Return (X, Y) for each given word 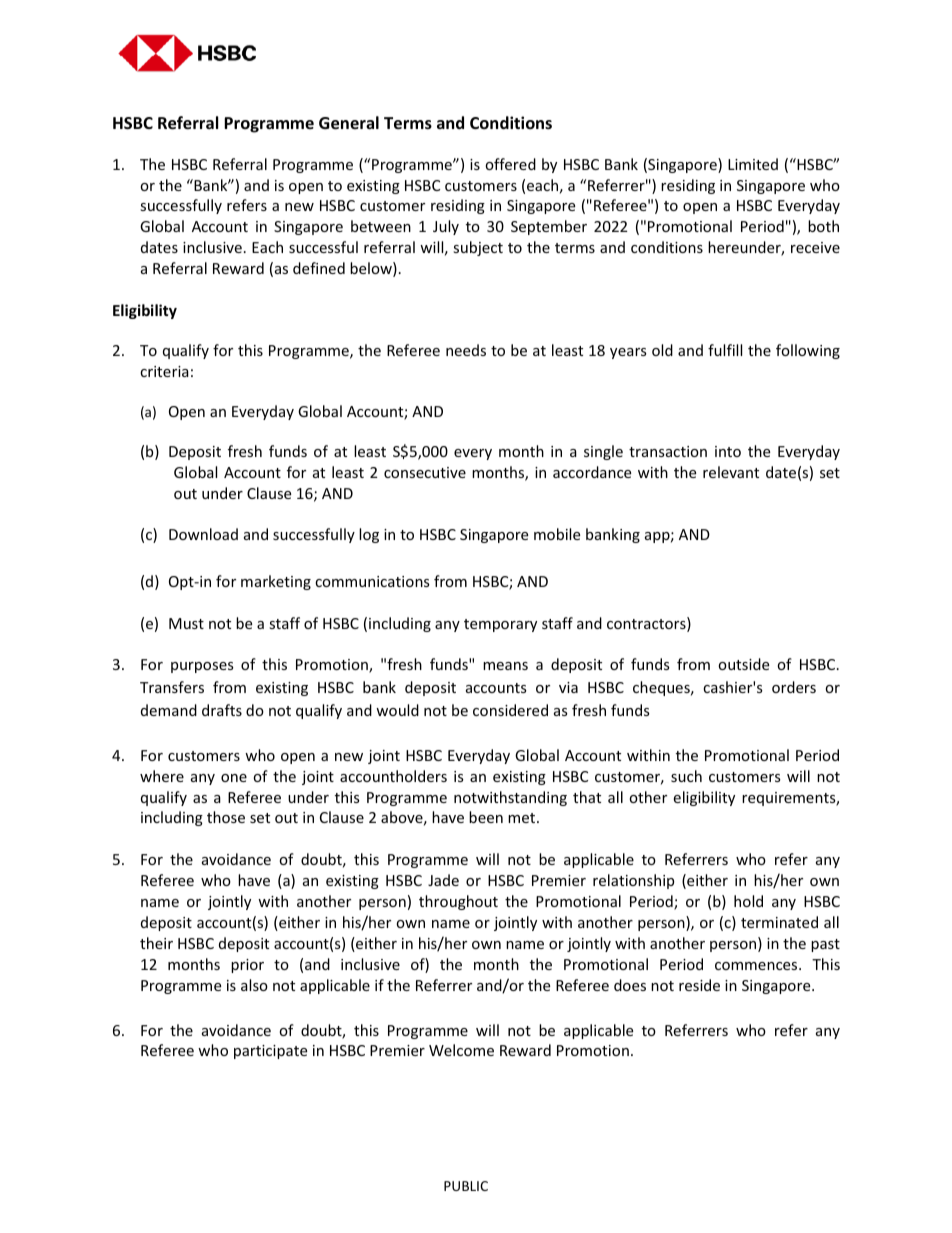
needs (466, 350)
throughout (458, 902)
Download (203, 534)
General (349, 123)
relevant (731, 472)
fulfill (725, 350)
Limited (753, 164)
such (686, 776)
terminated (779, 922)
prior (247, 966)
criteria (164, 371)
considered (510, 710)
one (234, 778)
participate (270, 1052)
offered (510, 164)
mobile (557, 534)
